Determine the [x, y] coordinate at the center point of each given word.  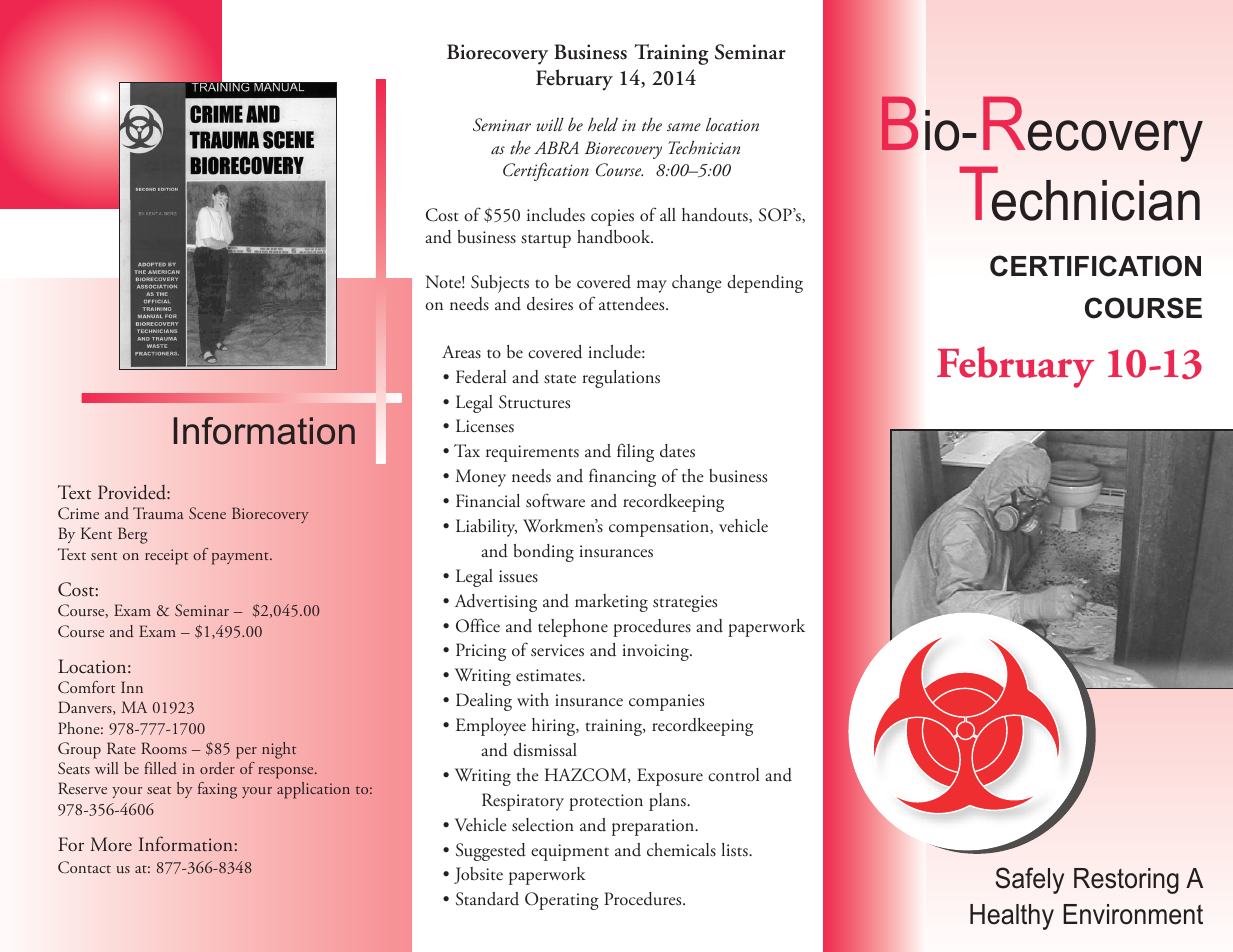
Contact [84, 867]
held [603, 124]
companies [666, 702]
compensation [660, 528]
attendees [633, 304]
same [684, 127]
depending [765, 284]
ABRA [556, 147]
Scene [207, 513]
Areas [461, 352]
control [733, 774]
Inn [132, 687]
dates [677, 451]
